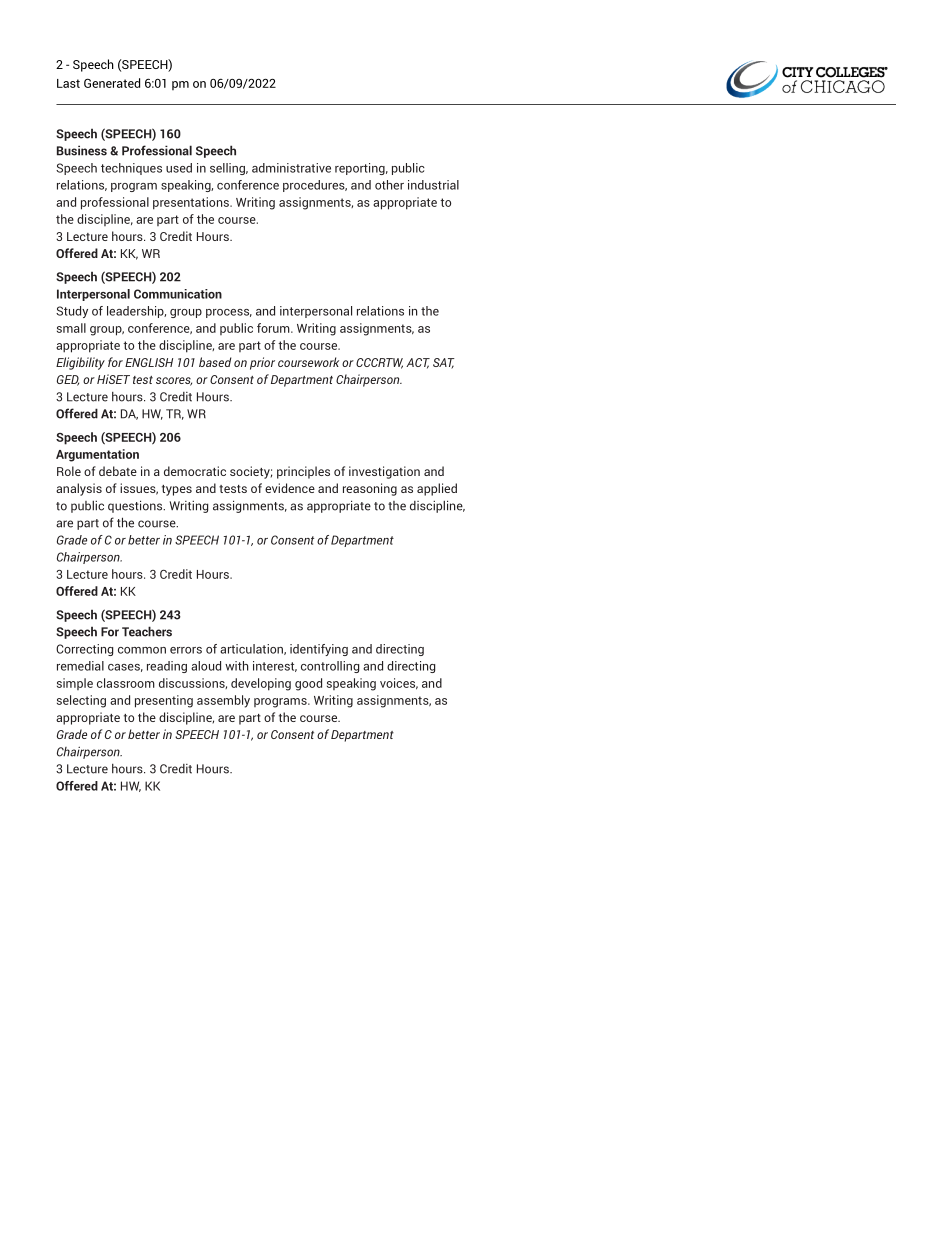 The width and height of the image is (952, 1233). What do you see at coordinates (418, 363) in the image?
I see `ACT` at bounding box center [418, 363].
